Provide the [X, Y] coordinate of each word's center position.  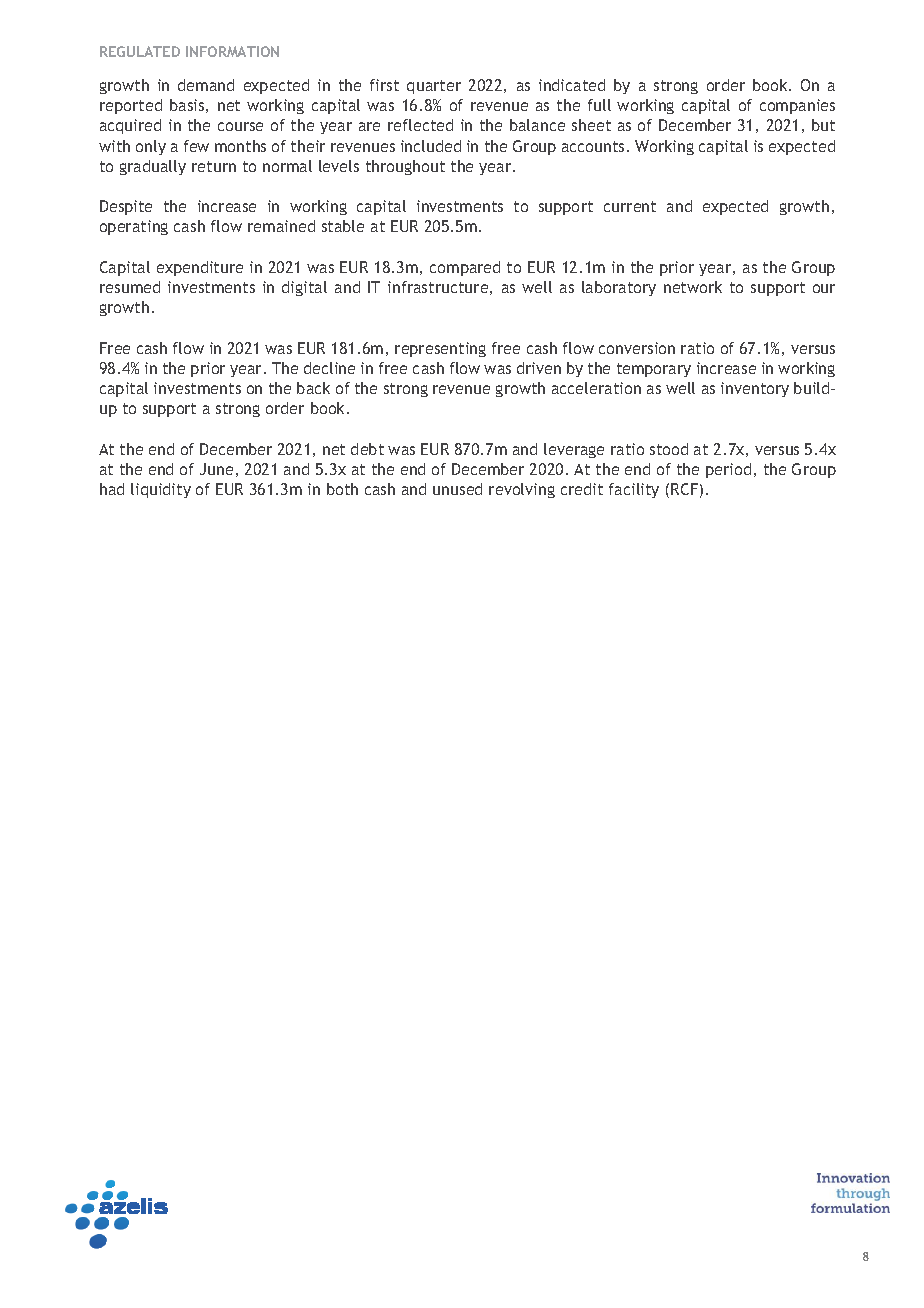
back [313, 388]
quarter [434, 87]
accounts [593, 146]
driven [539, 368]
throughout [405, 167]
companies [797, 106]
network [693, 287]
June [216, 469]
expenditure [200, 268]
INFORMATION [232, 51]
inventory [755, 389]
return [214, 166]
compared [465, 268]
